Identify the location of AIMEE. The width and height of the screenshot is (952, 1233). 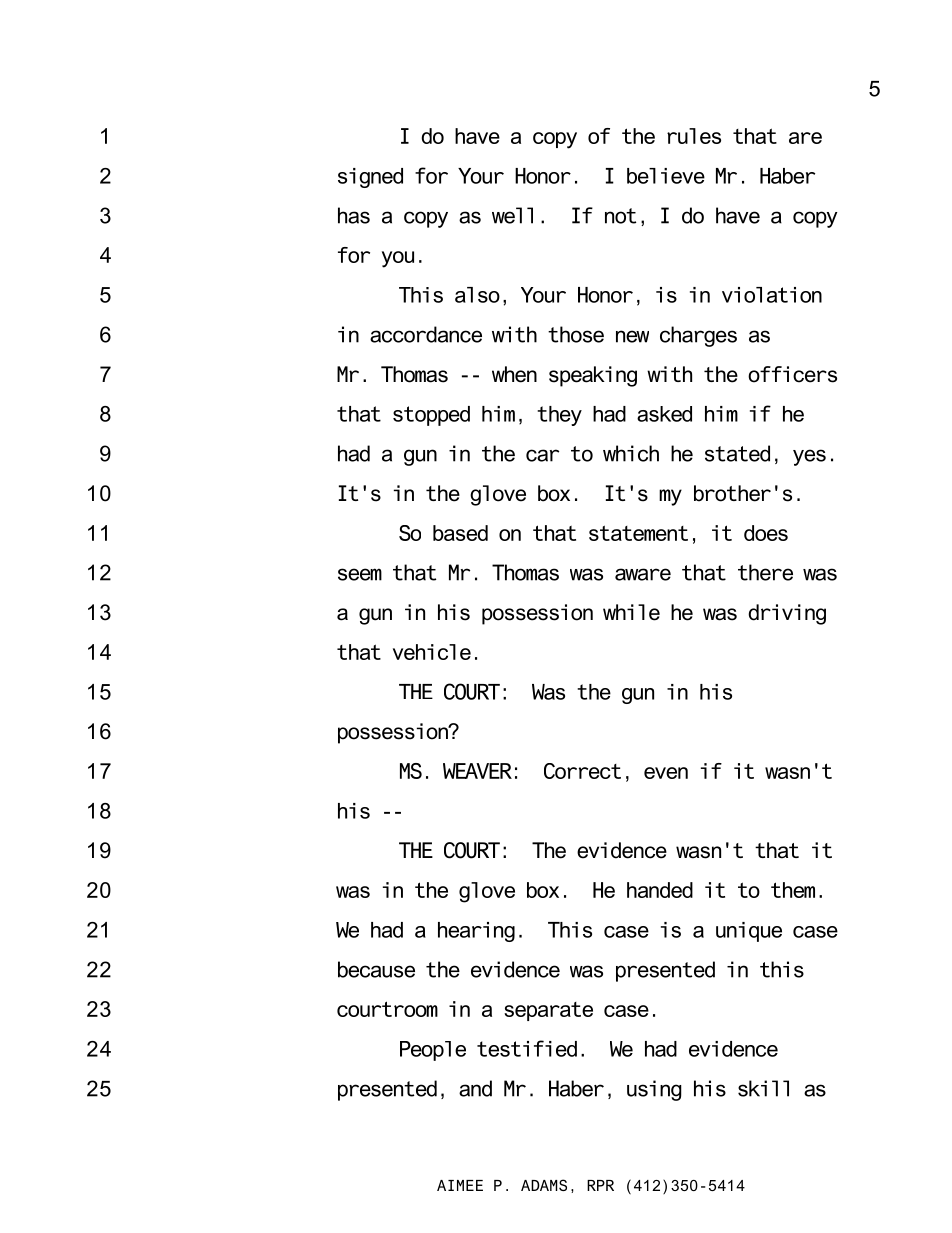
(460, 1185).
